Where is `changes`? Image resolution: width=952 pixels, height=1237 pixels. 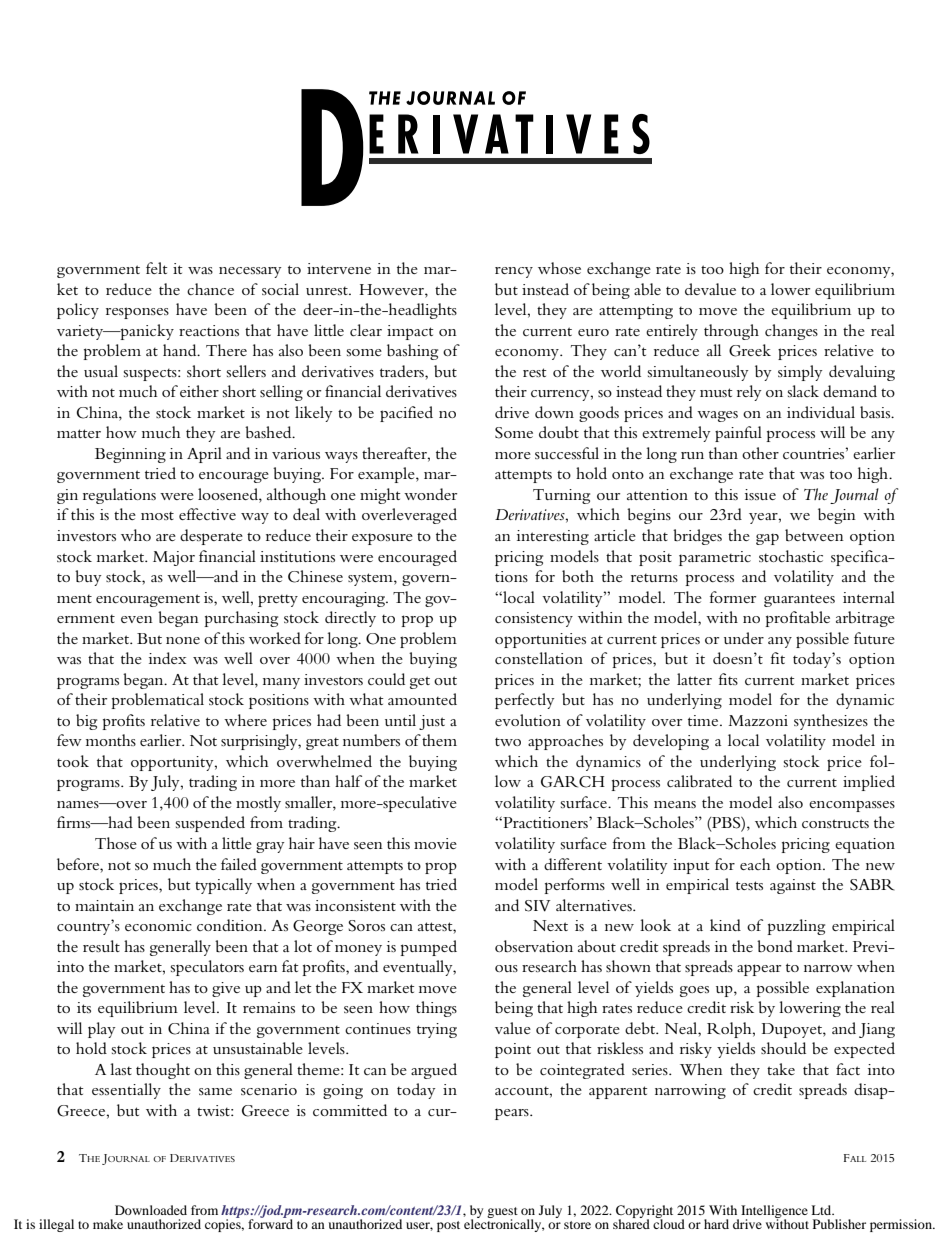 changes is located at coordinates (791, 332).
